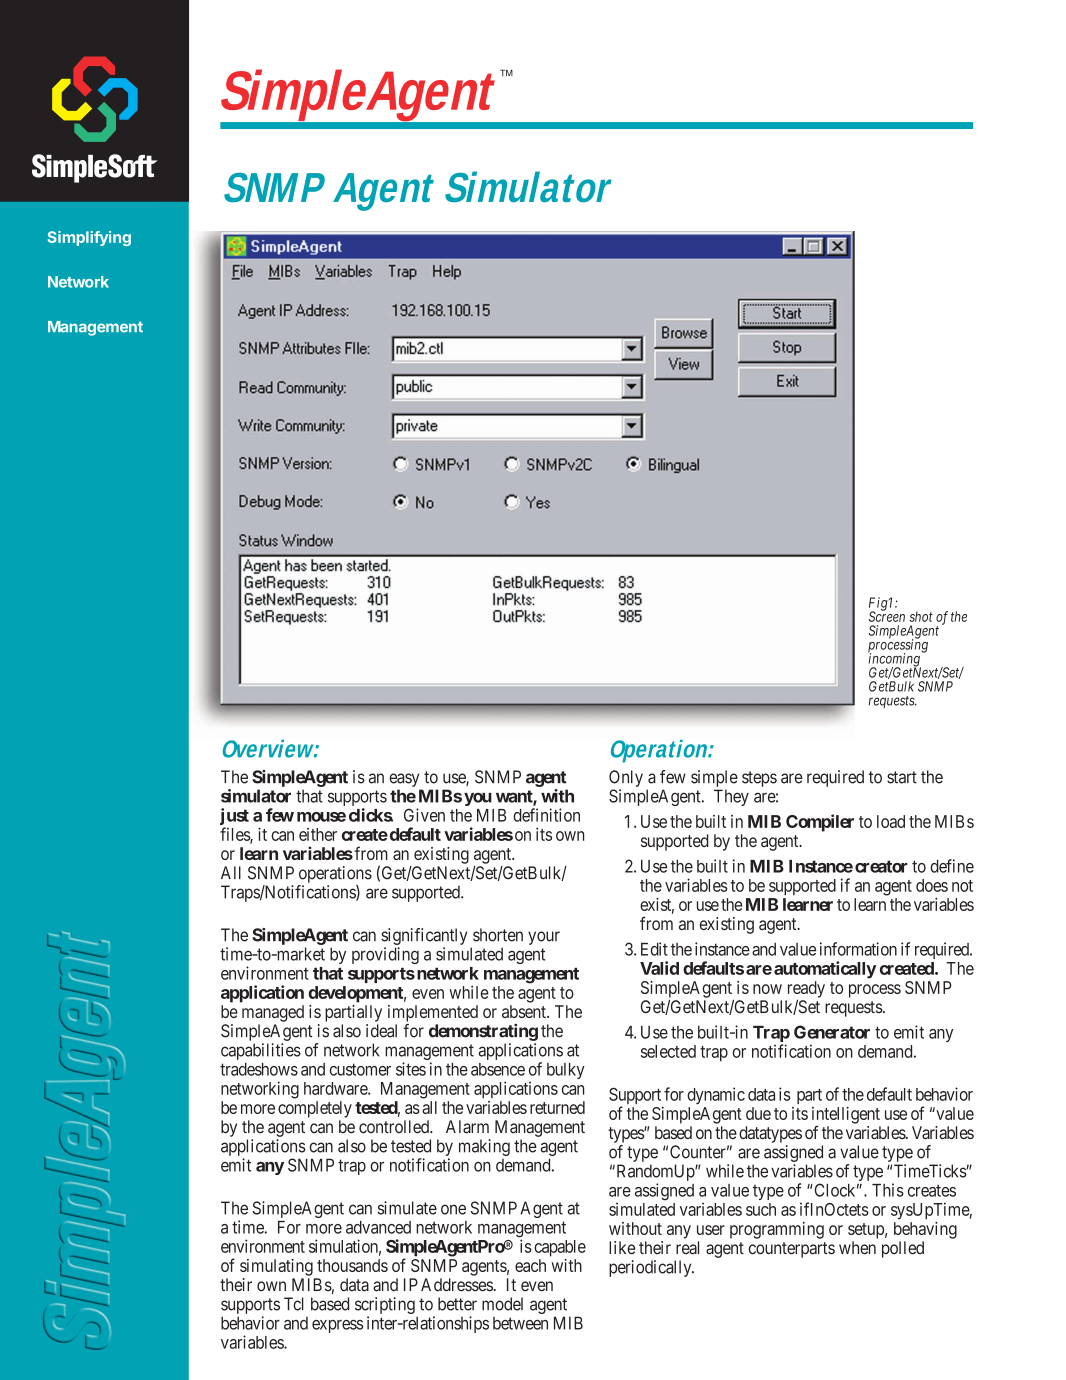  Describe the element at coordinates (887, 616) in the screenshot. I see `Screen` at that location.
